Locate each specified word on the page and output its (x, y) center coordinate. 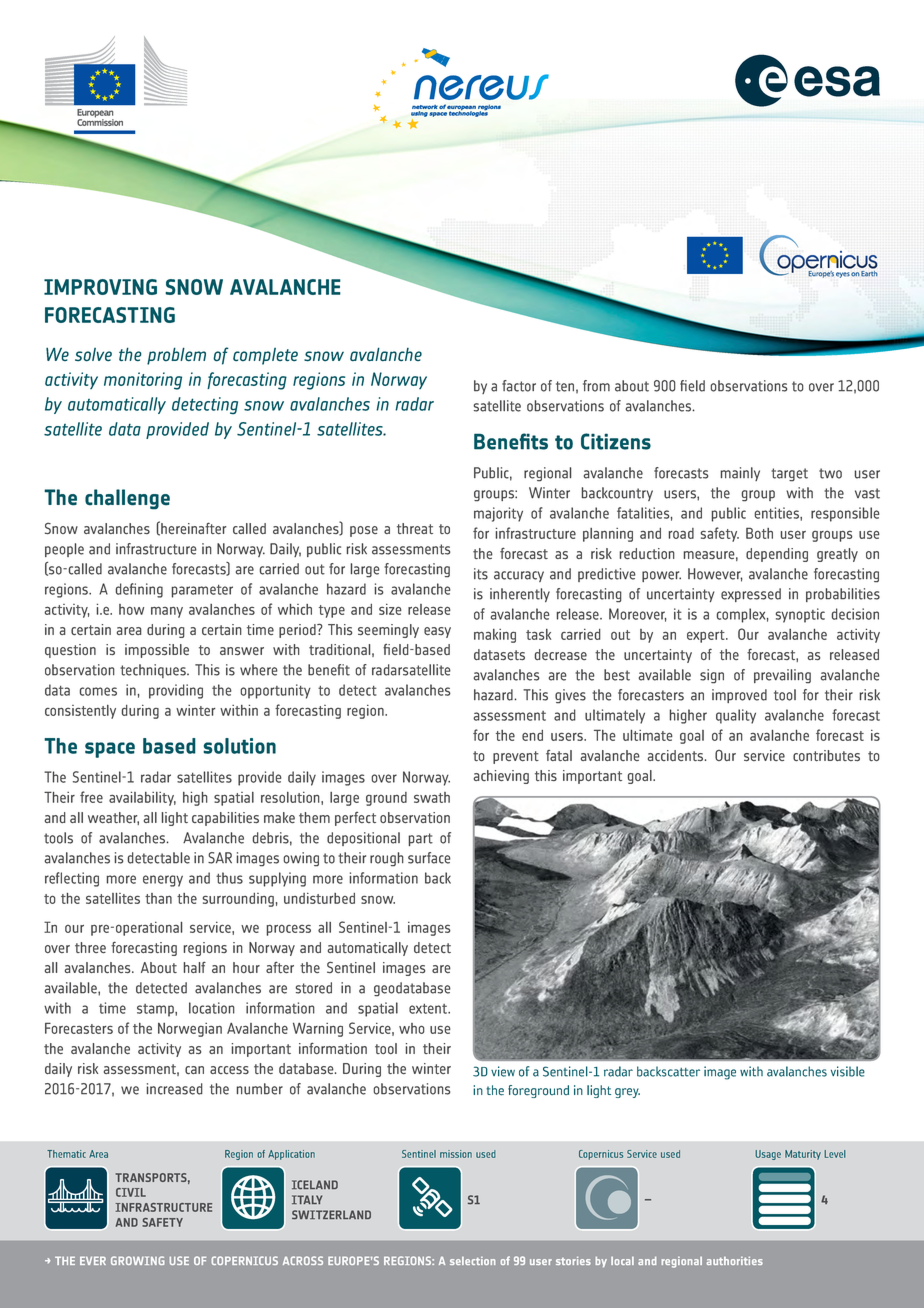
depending (777, 555)
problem (176, 356)
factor (519, 386)
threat (415, 528)
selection (473, 1260)
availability (142, 798)
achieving (501, 777)
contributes (826, 755)
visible (848, 1071)
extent (429, 1009)
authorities (734, 1260)
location (212, 1008)
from (596, 386)
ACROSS (303, 1260)
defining (139, 590)
